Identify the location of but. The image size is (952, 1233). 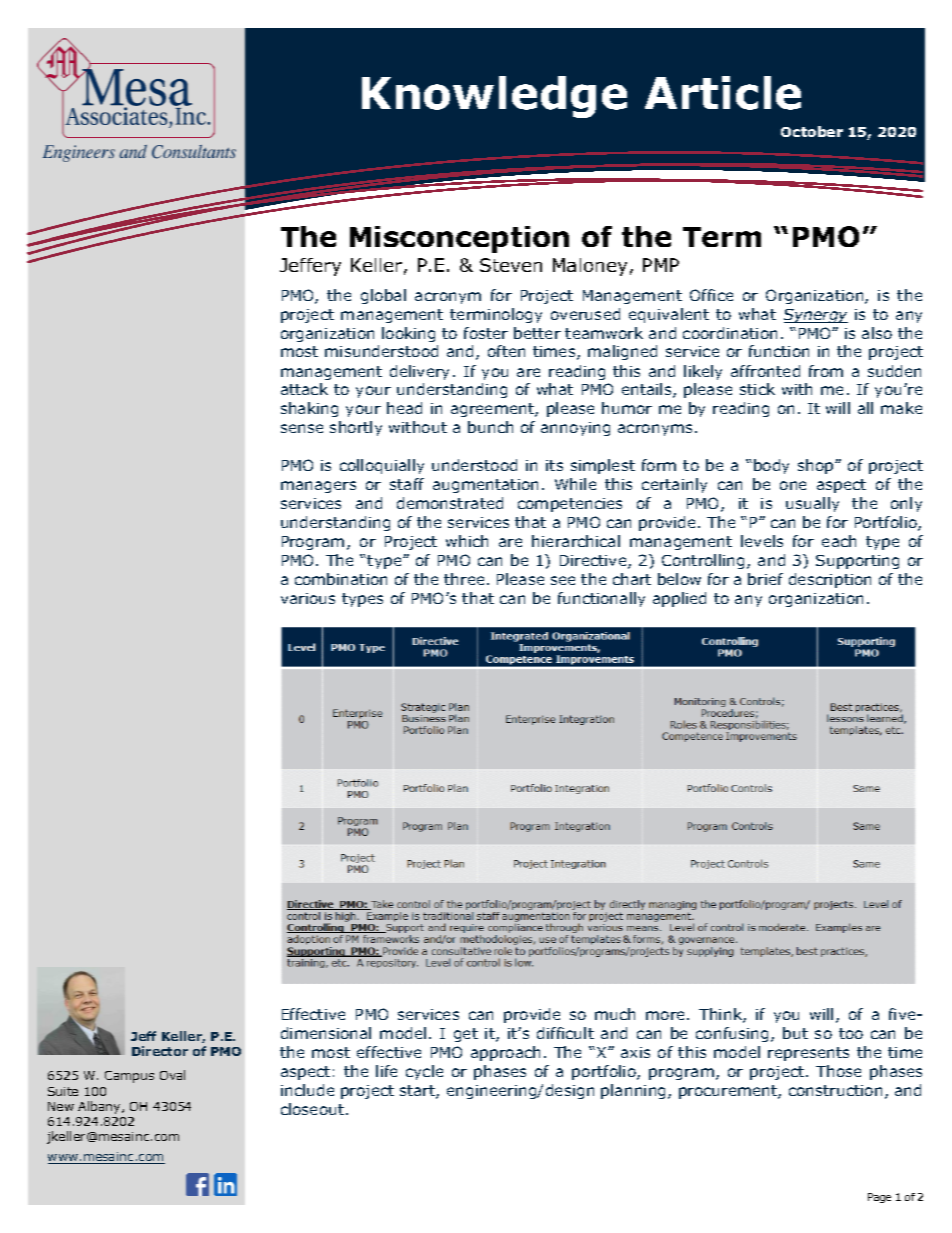
(795, 1033).
